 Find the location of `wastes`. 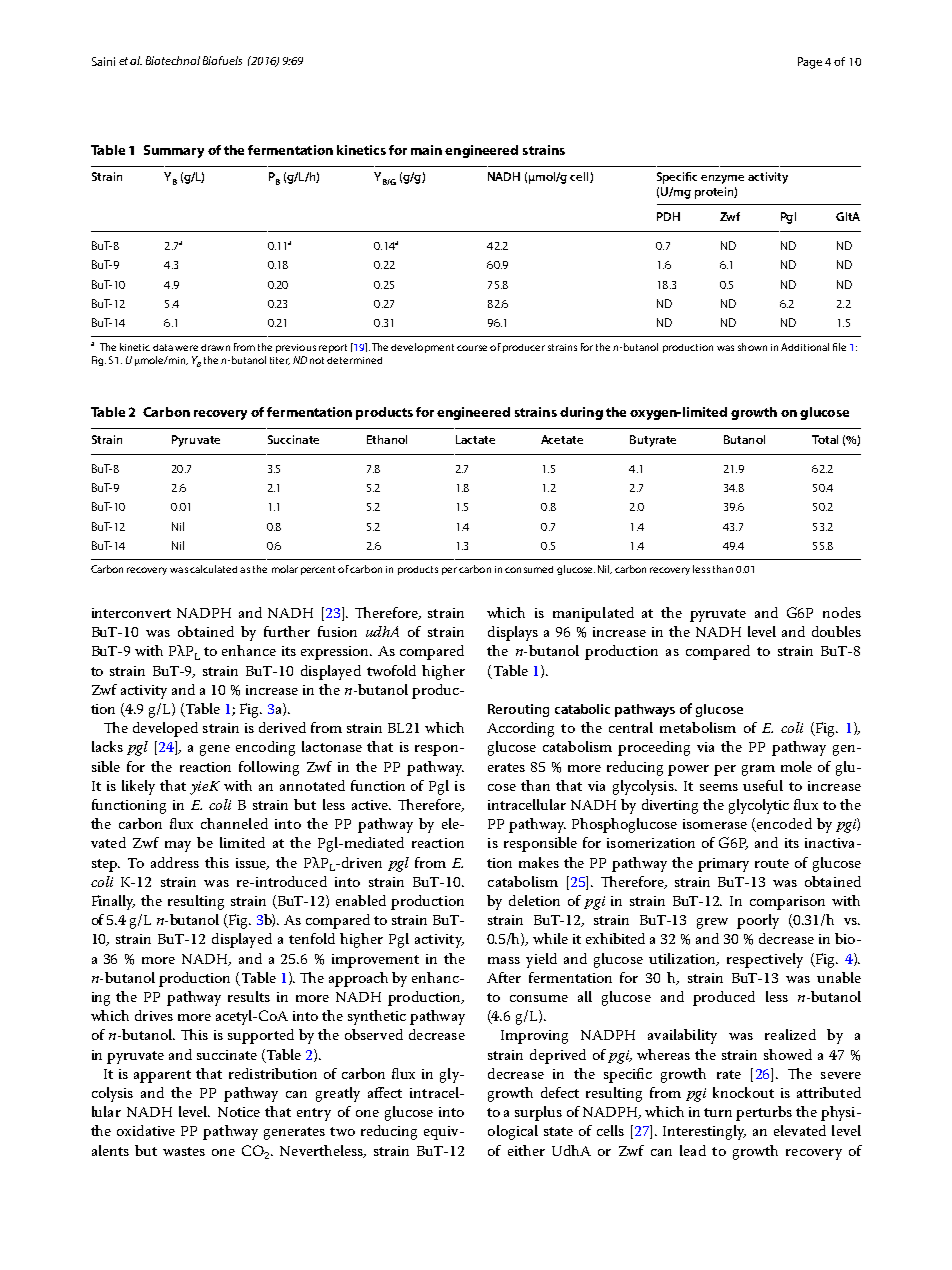

wastes is located at coordinates (184, 1151).
